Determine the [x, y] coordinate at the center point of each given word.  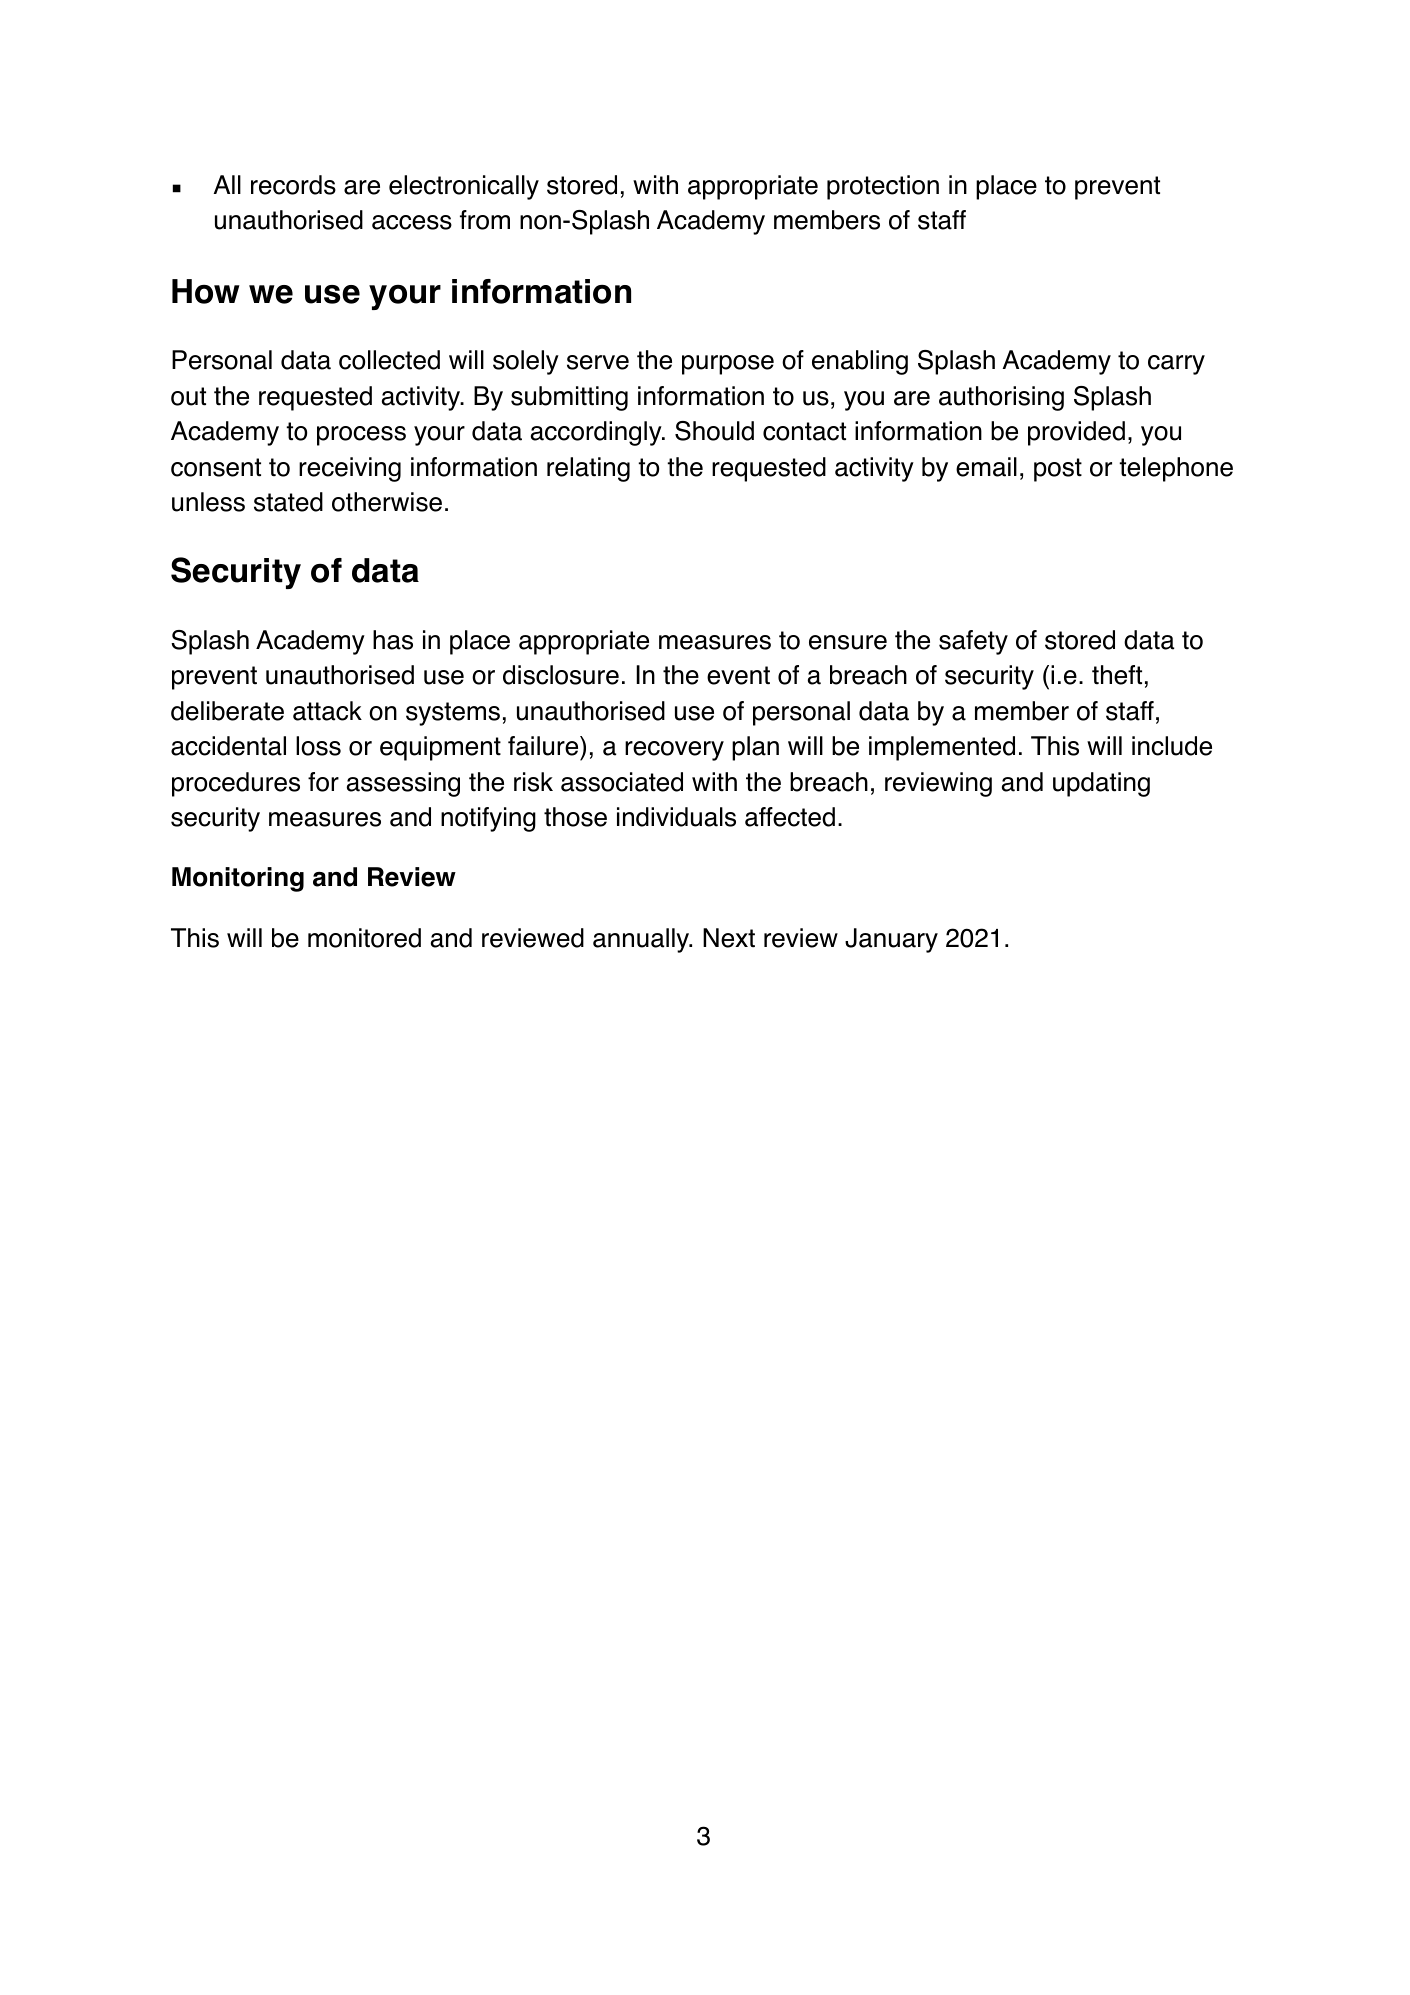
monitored [364, 938]
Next [729, 938]
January [891, 940]
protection [883, 187]
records [293, 185]
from [485, 220]
